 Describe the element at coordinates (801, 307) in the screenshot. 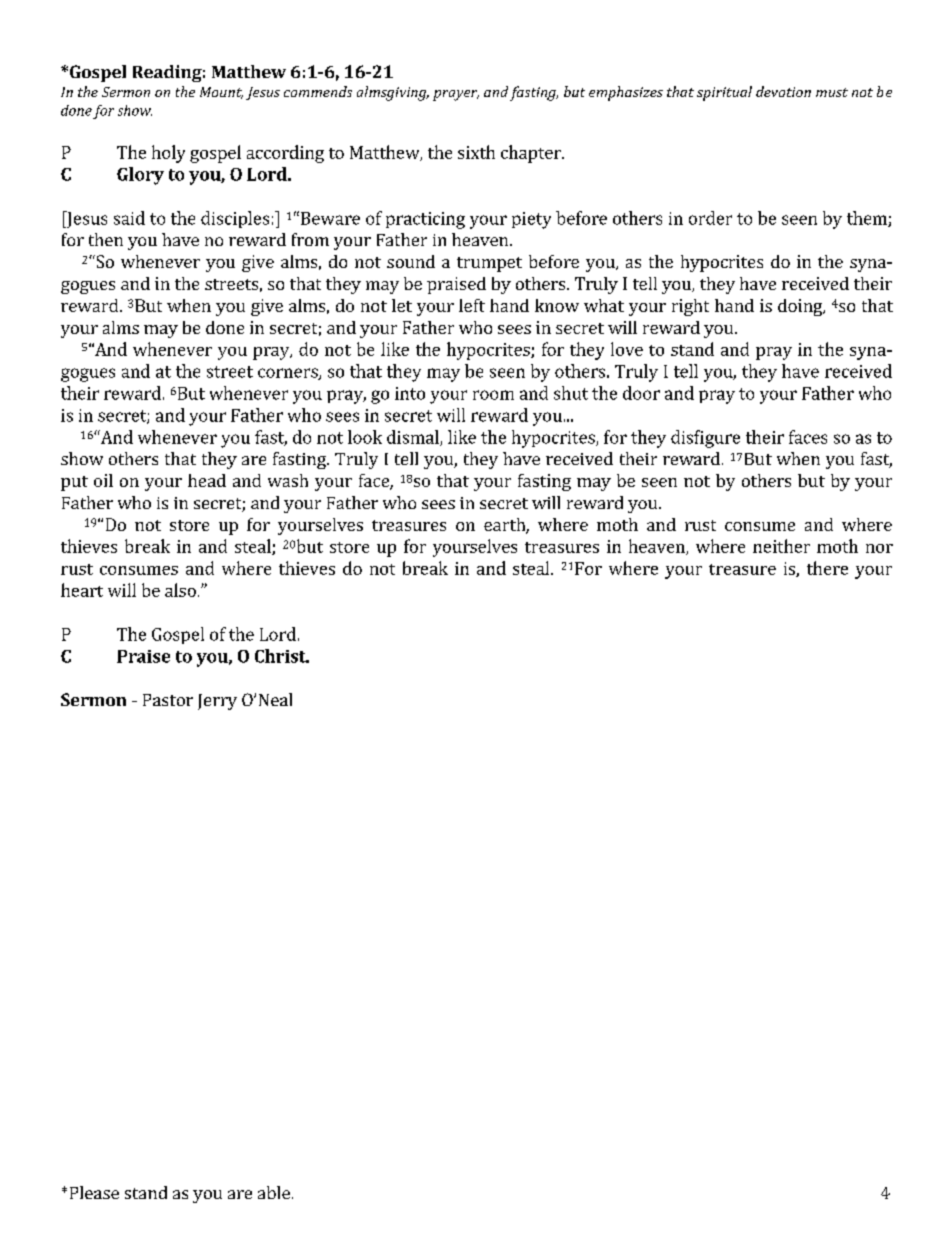

I see `doing` at that location.
